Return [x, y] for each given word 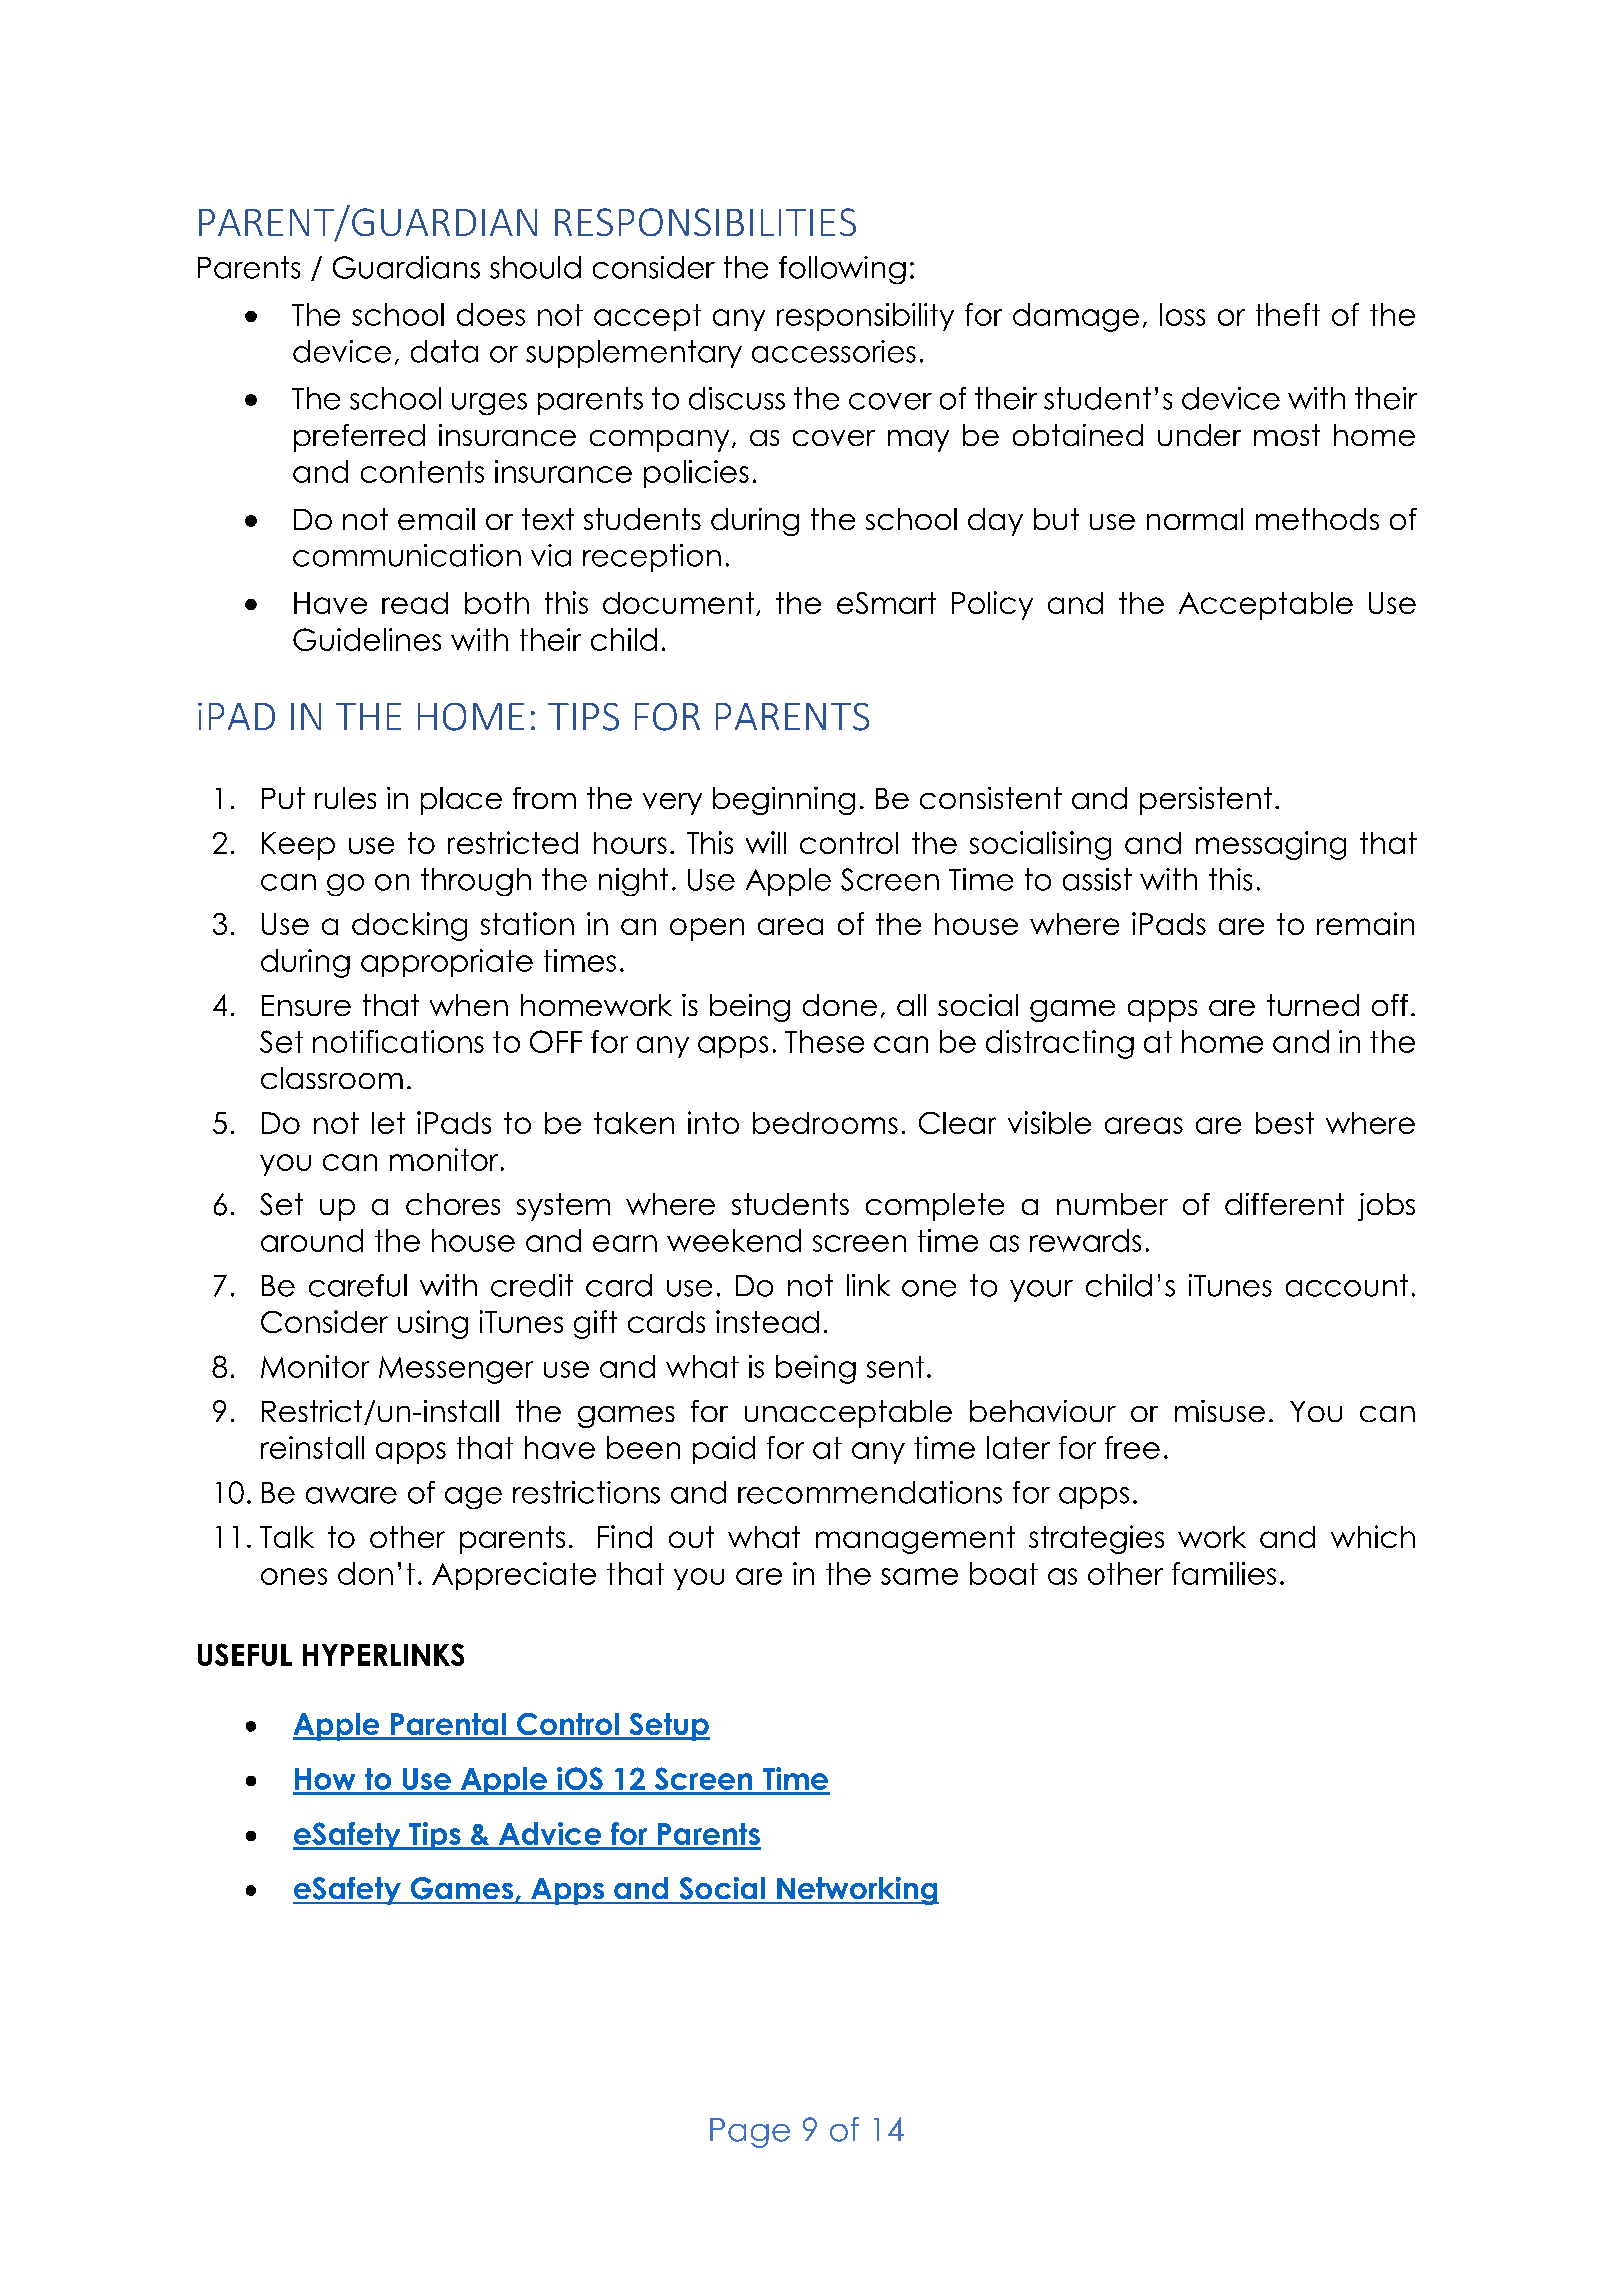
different [1284, 1204]
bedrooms [825, 1123]
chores [453, 1204]
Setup [668, 1727]
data [444, 351]
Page [750, 2133]
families [1224, 1573]
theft [1288, 314]
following [842, 270]
